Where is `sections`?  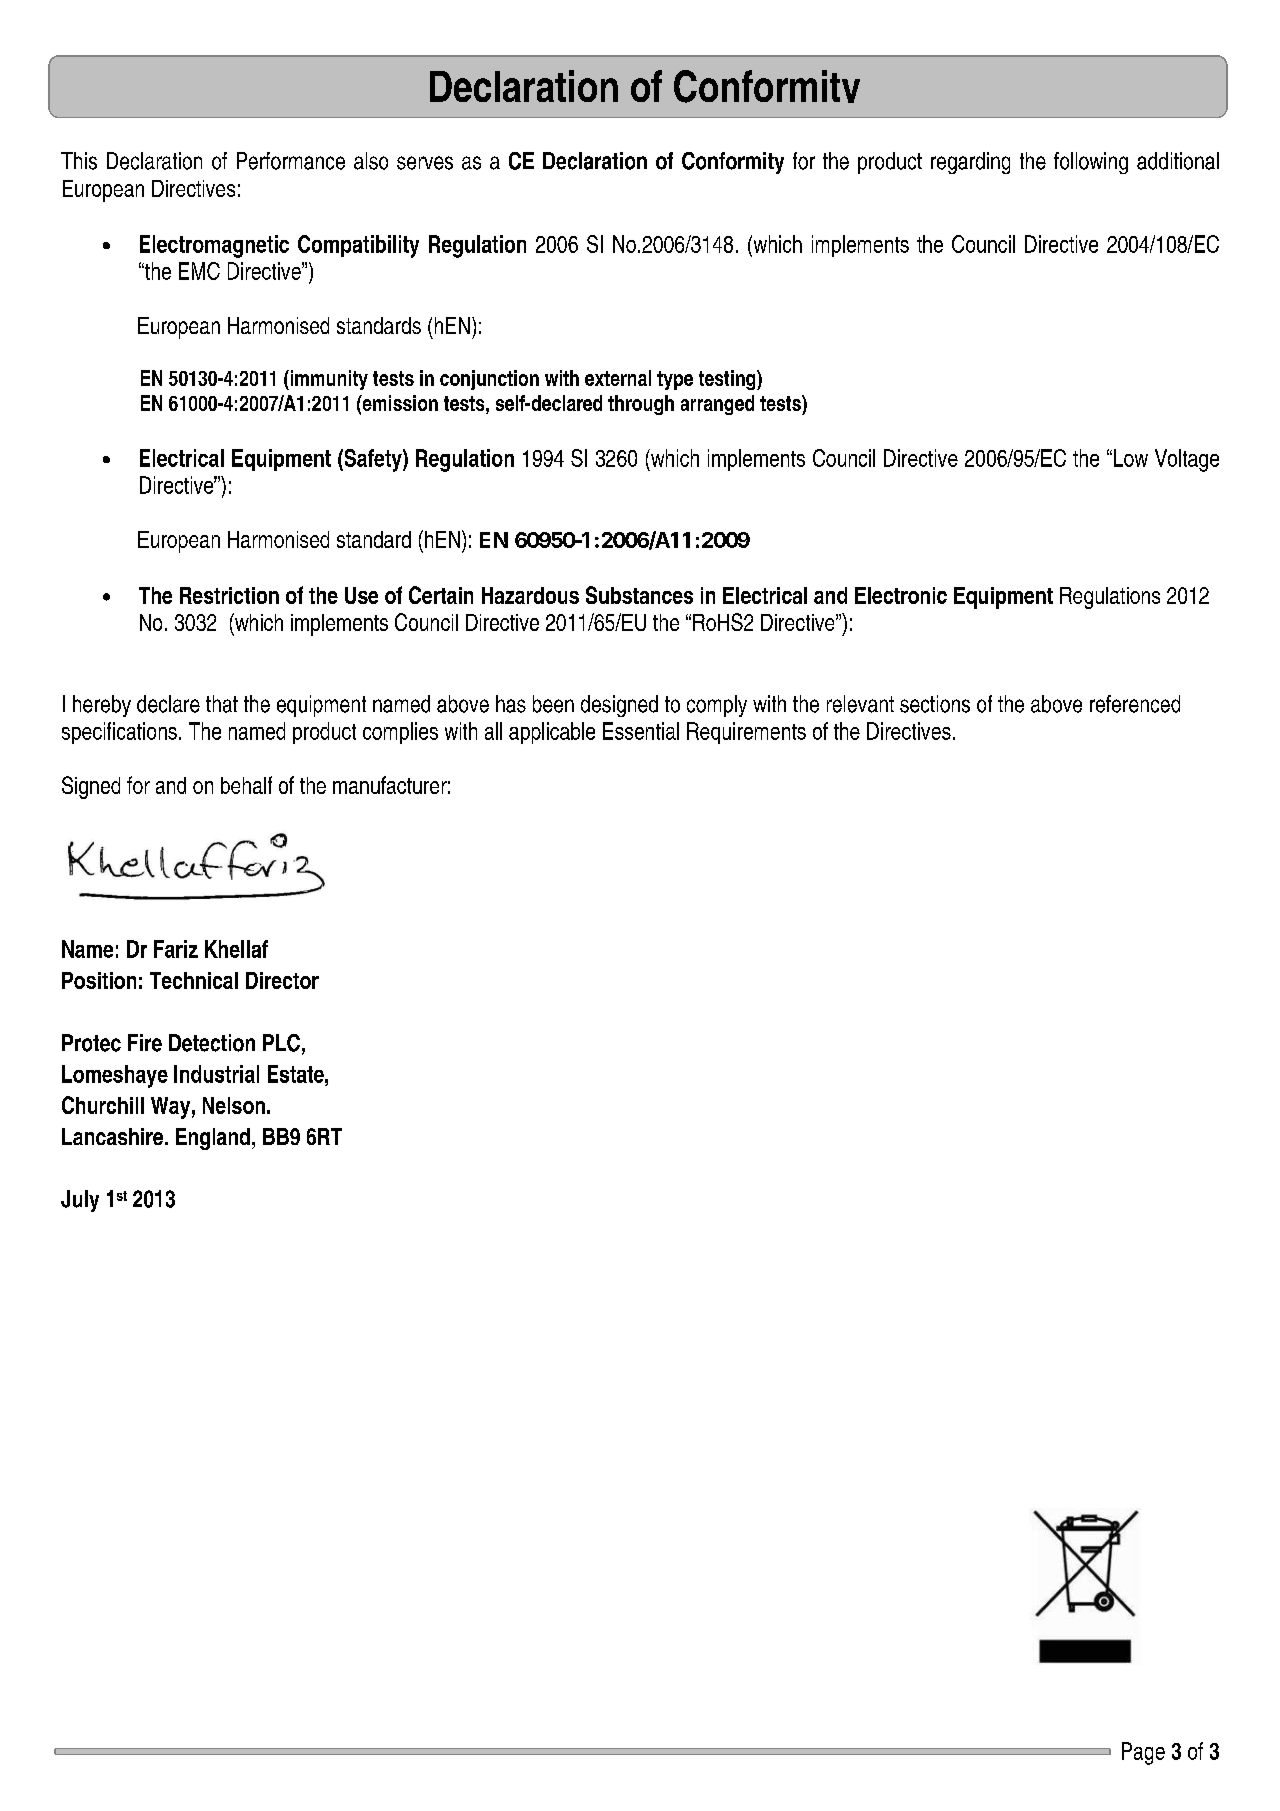
sections is located at coordinates (935, 704).
